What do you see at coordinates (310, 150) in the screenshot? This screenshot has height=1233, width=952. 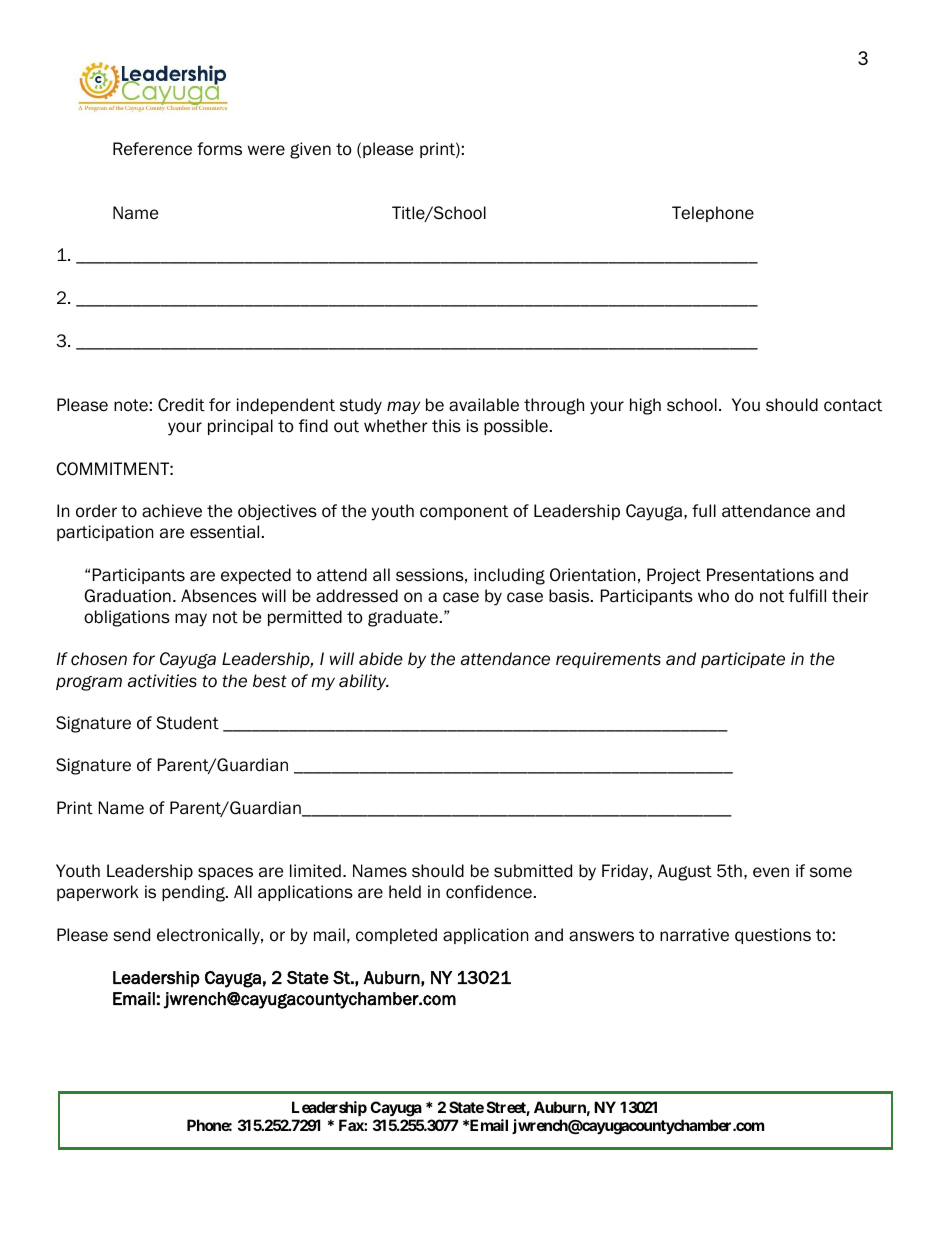 I see `given` at bounding box center [310, 150].
